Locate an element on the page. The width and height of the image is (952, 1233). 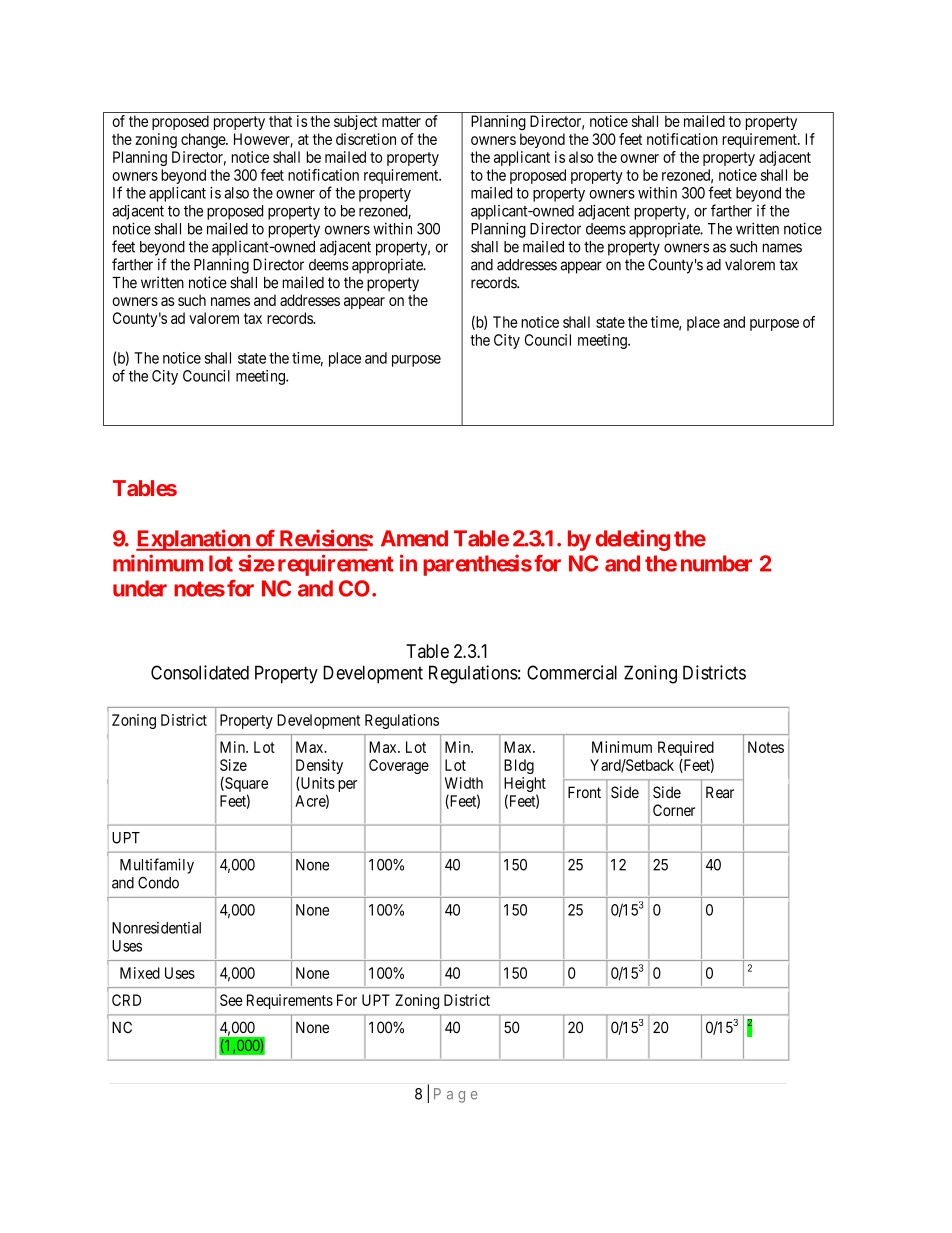
matter is located at coordinates (401, 121).
